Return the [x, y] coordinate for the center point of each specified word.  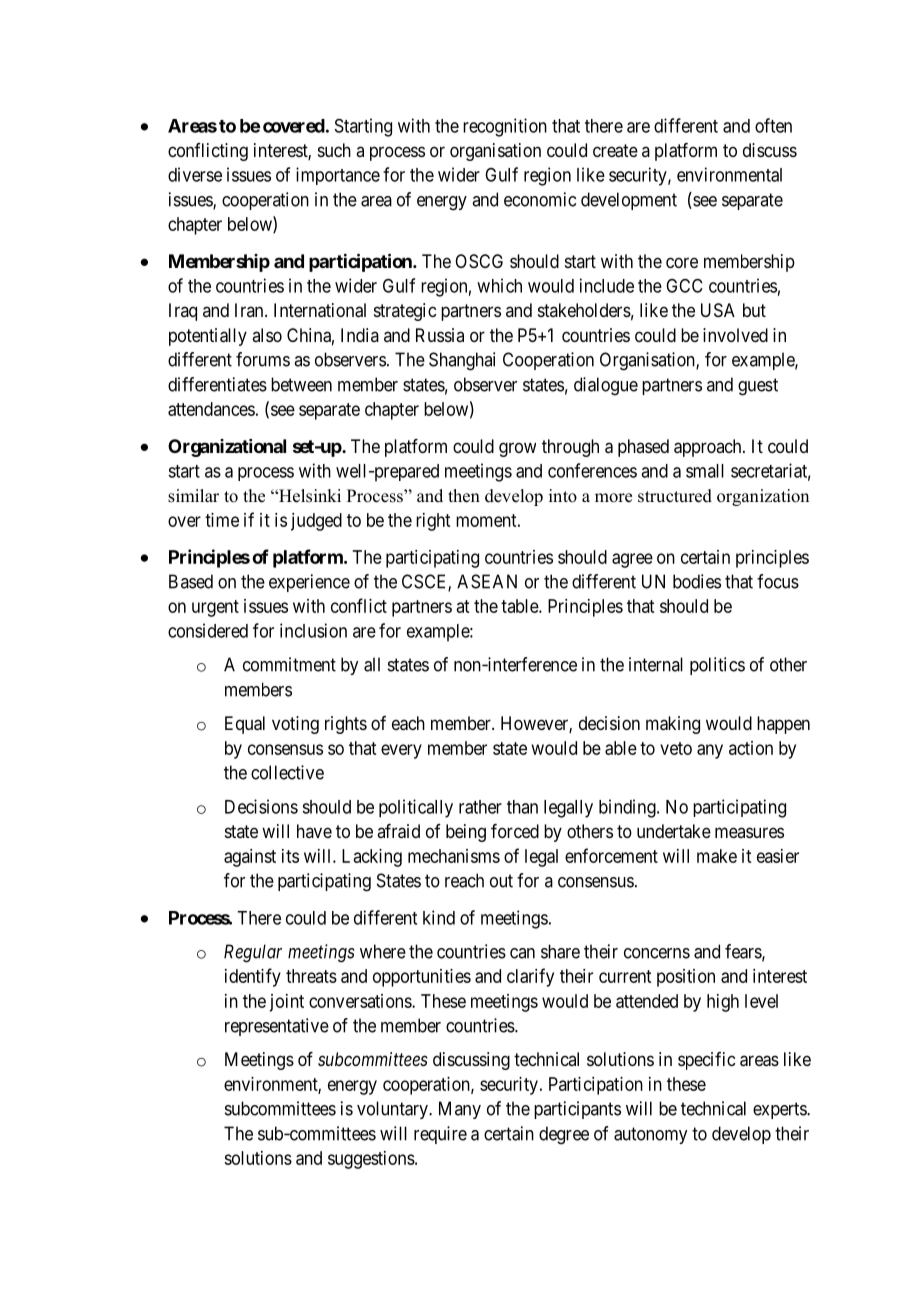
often [773, 125]
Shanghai [462, 361]
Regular [253, 953]
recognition [505, 127]
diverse [195, 174]
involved [735, 335]
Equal [245, 725]
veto [676, 748]
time [222, 520]
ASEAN [487, 581]
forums [263, 359]
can [522, 953]
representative [277, 1027]
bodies [697, 581]
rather [480, 807]
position [686, 978]
